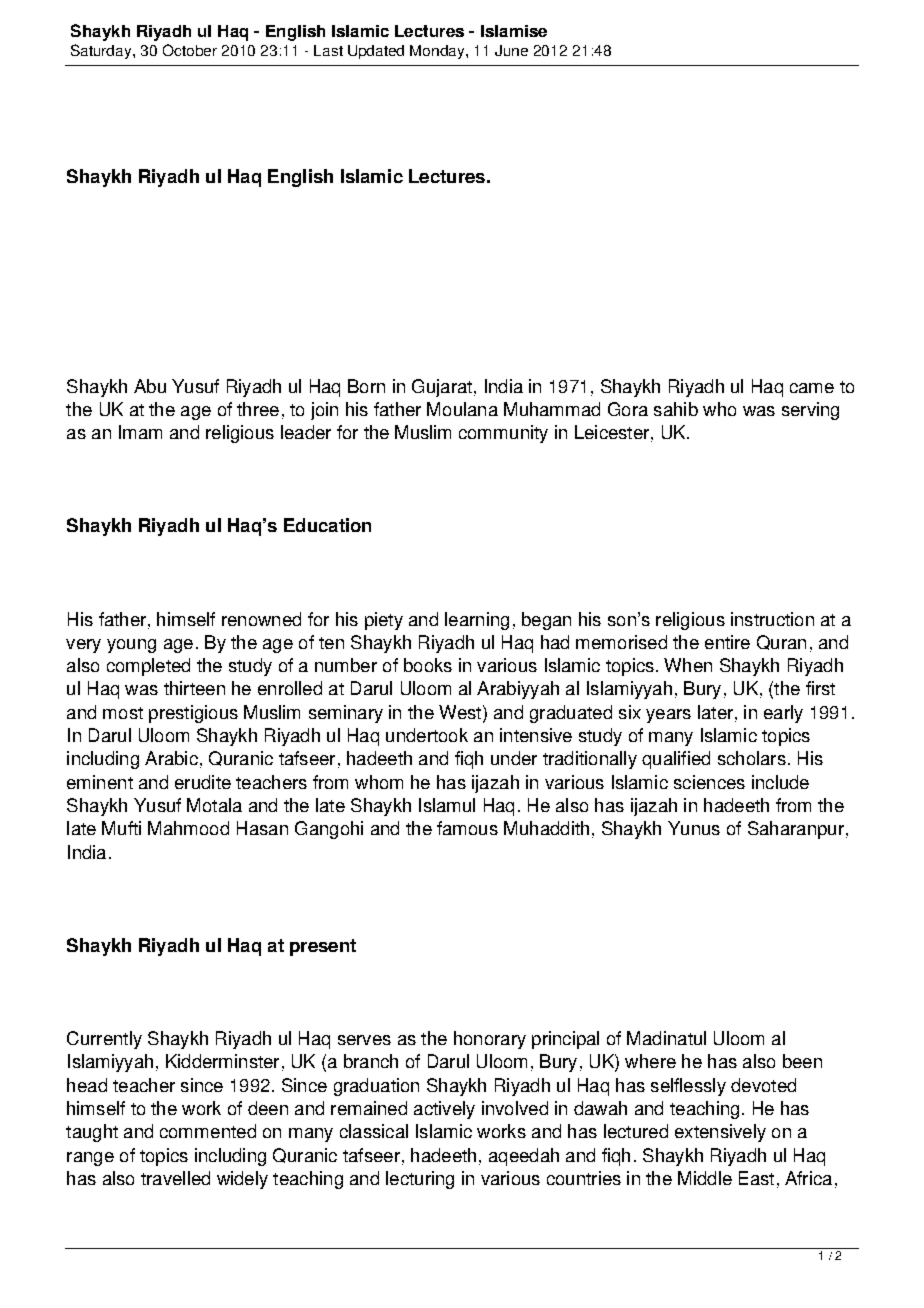 The height and width of the screenshot is (1308, 924). Describe the element at coordinates (376, 52) in the screenshot. I see `Updated` at that location.
